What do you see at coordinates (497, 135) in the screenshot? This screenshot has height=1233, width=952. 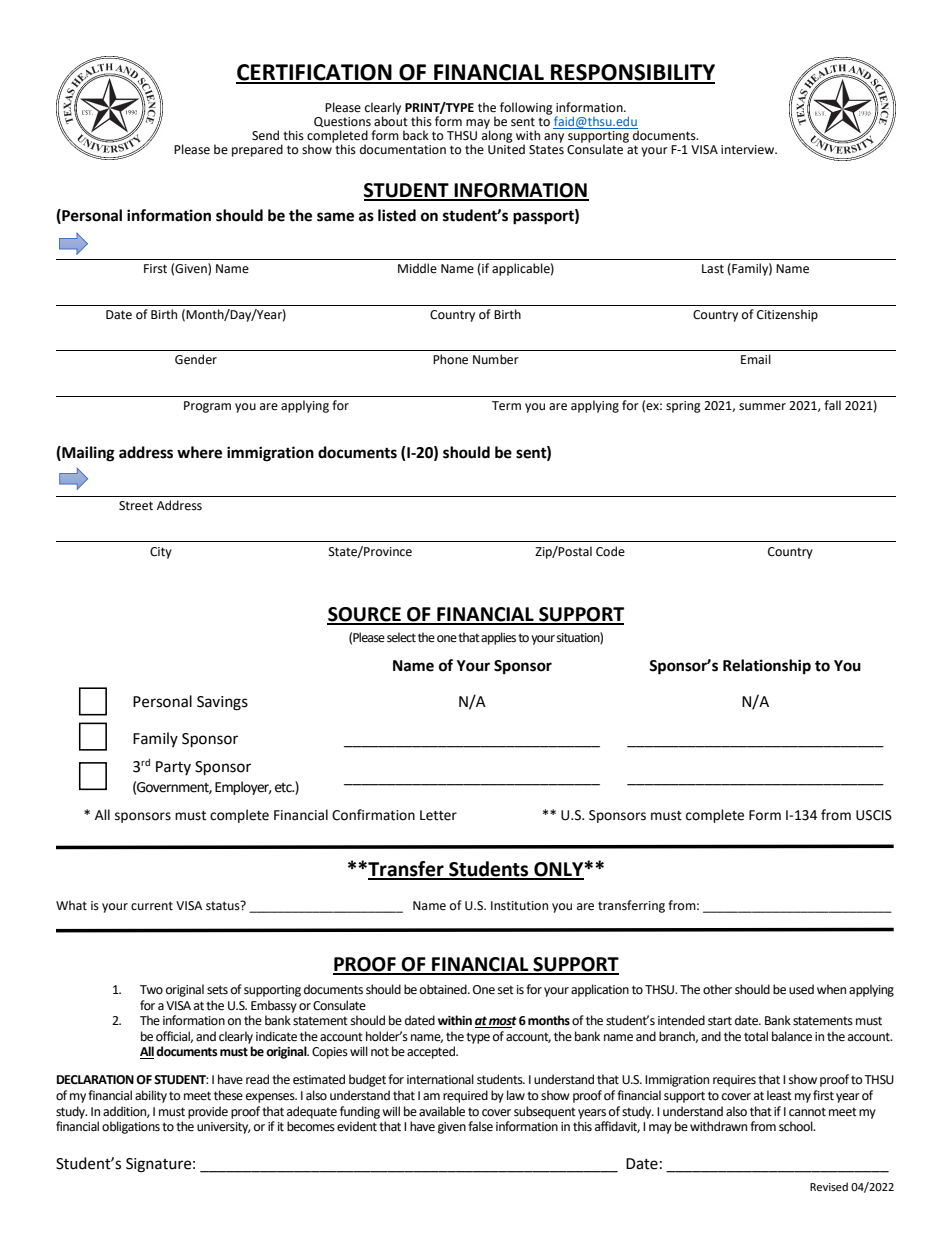 I see `along` at bounding box center [497, 135].
